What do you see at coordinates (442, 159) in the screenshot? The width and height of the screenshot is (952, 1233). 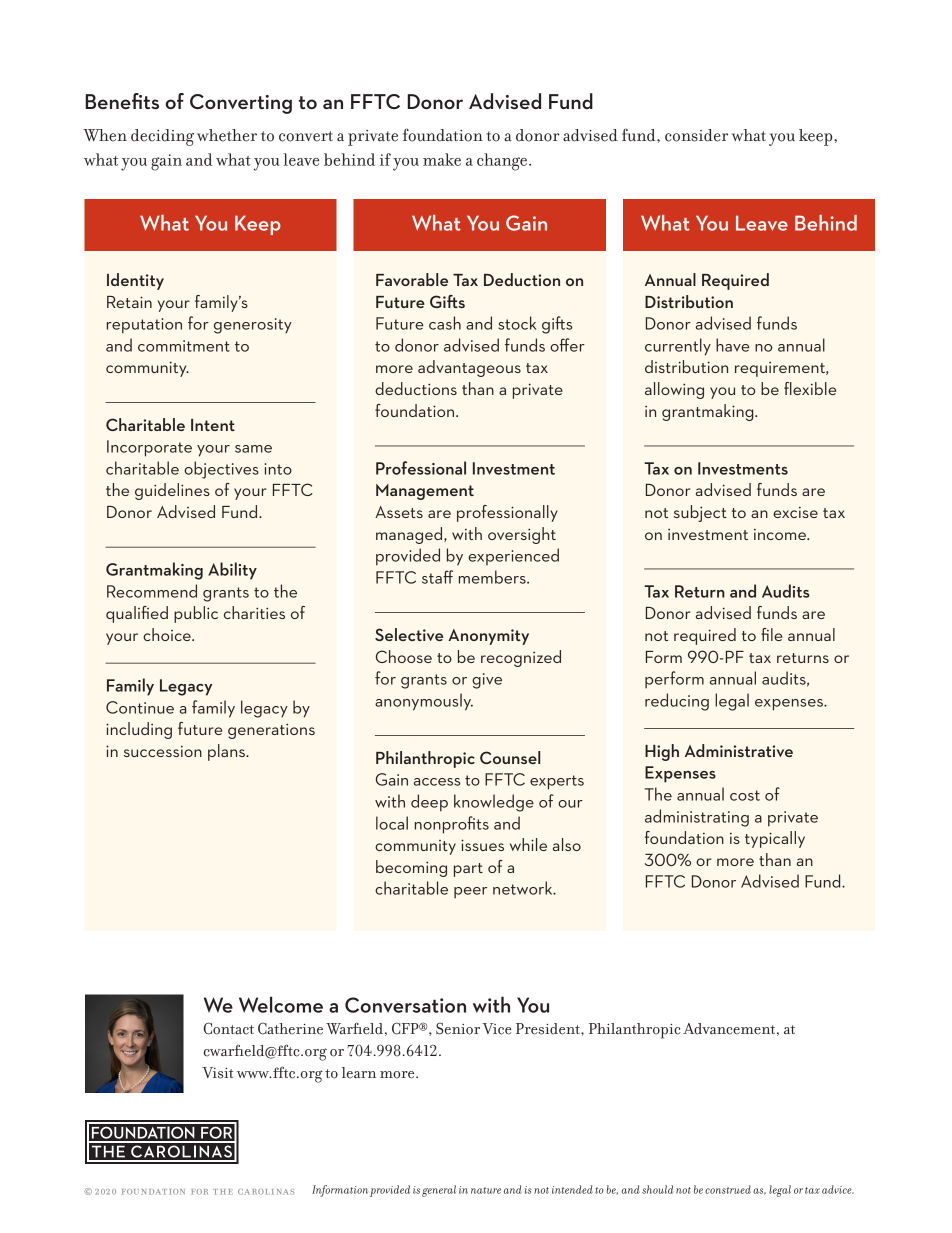 I see `make` at bounding box center [442, 159].
